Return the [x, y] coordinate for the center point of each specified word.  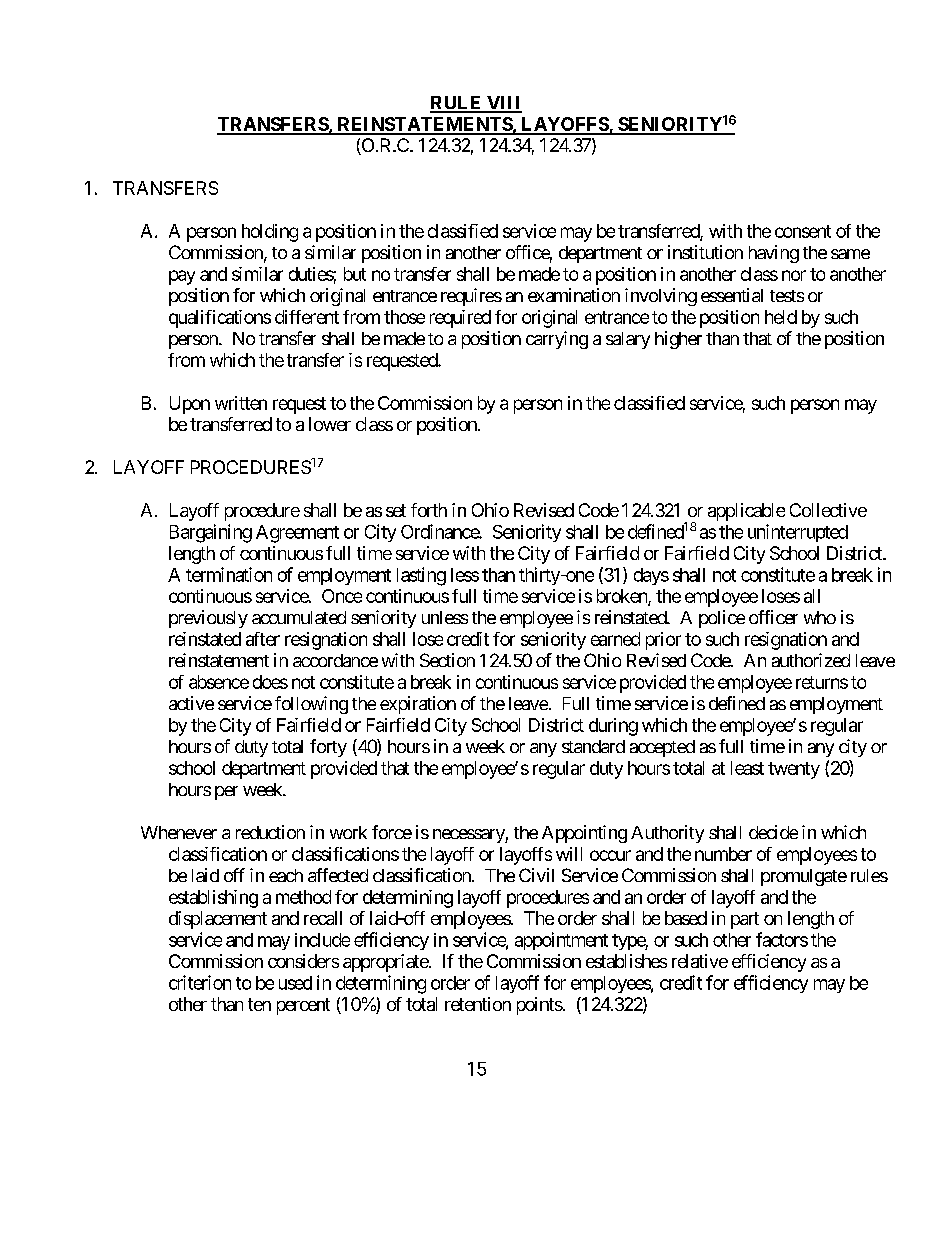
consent [803, 231]
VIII [503, 104]
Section [447, 660]
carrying [557, 340]
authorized [811, 660]
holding [270, 233]
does [270, 682]
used [295, 983]
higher [678, 340]
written [241, 403]
